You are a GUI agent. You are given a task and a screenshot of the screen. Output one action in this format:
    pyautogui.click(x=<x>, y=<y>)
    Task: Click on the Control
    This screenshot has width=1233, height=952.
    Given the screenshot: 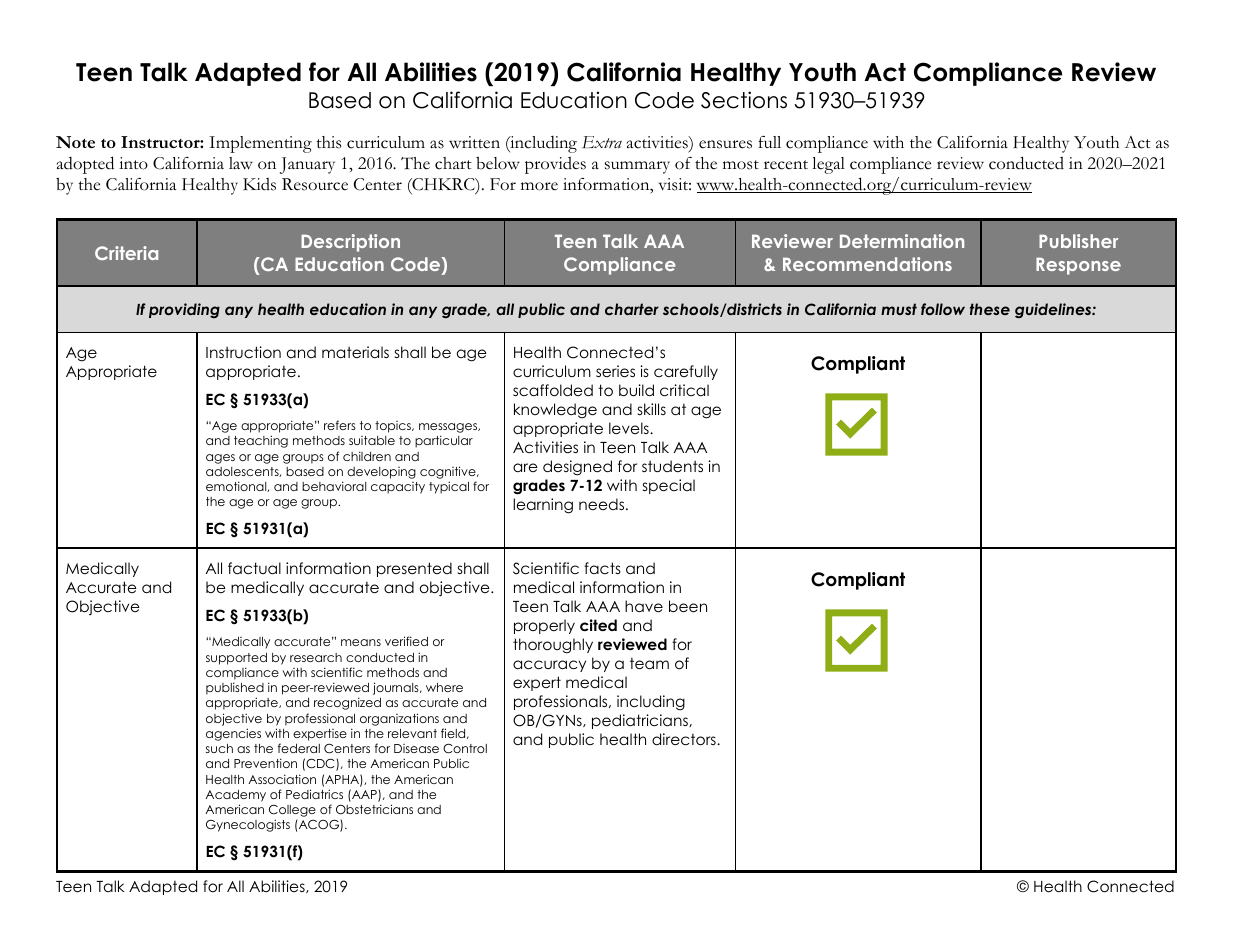 What is the action you would take?
    pyautogui.click(x=465, y=748)
